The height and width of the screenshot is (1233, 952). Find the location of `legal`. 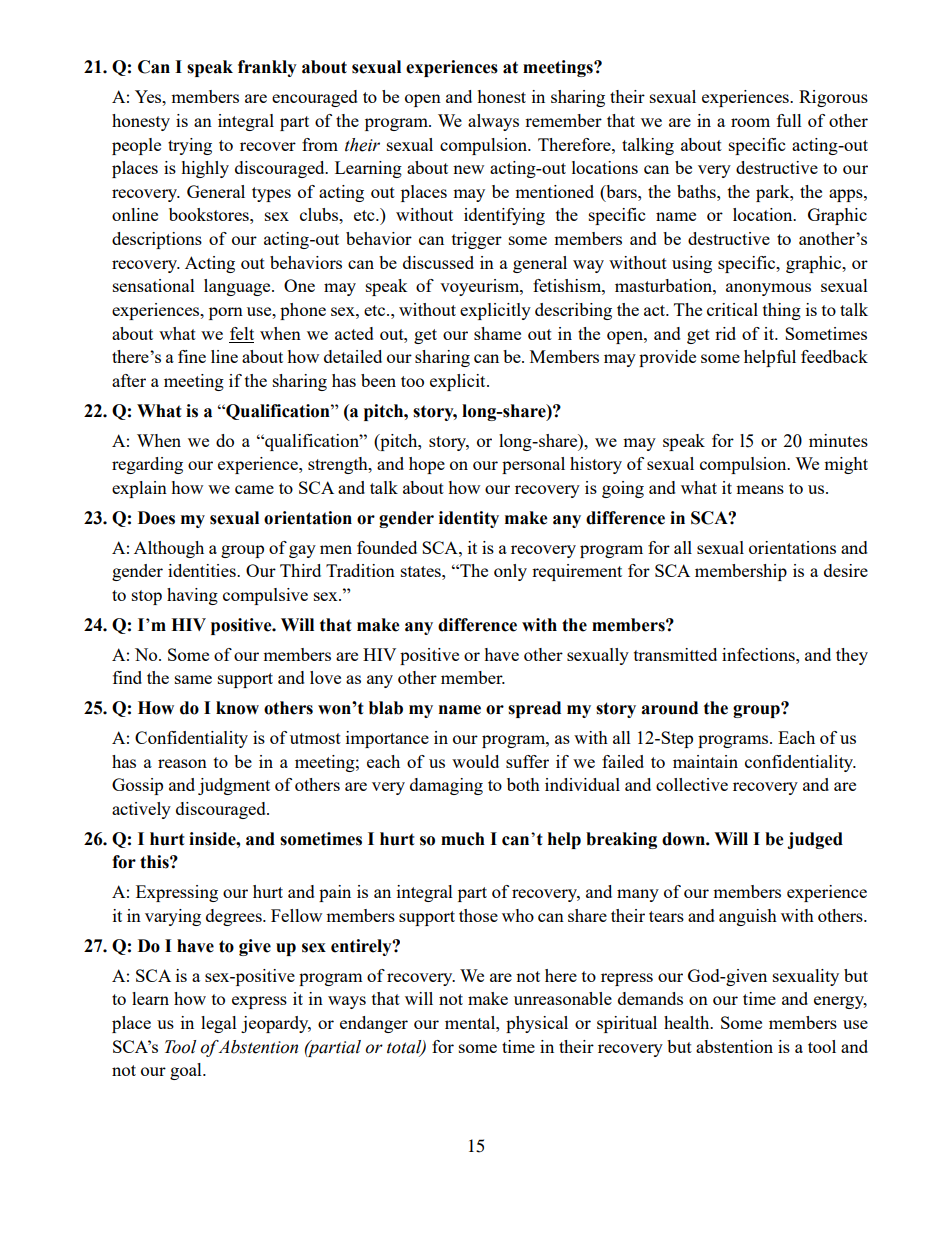

legal is located at coordinates (219, 1024).
